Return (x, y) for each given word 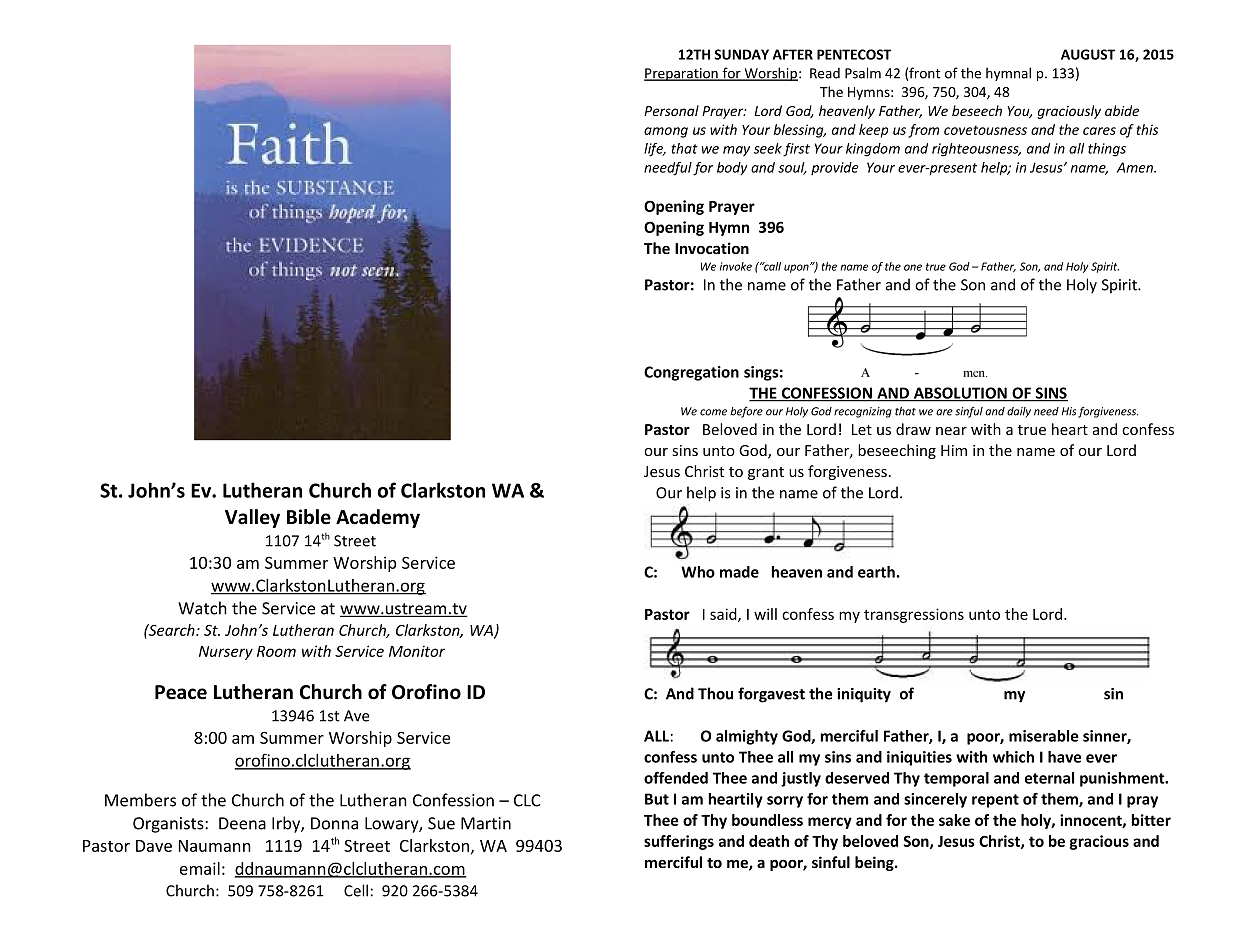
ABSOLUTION (960, 394)
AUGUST (1088, 54)
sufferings (679, 842)
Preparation (682, 74)
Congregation (691, 373)
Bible (309, 517)
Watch (202, 608)
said (724, 615)
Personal (671, 110)
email (200, 868)
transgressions (914, 615)
